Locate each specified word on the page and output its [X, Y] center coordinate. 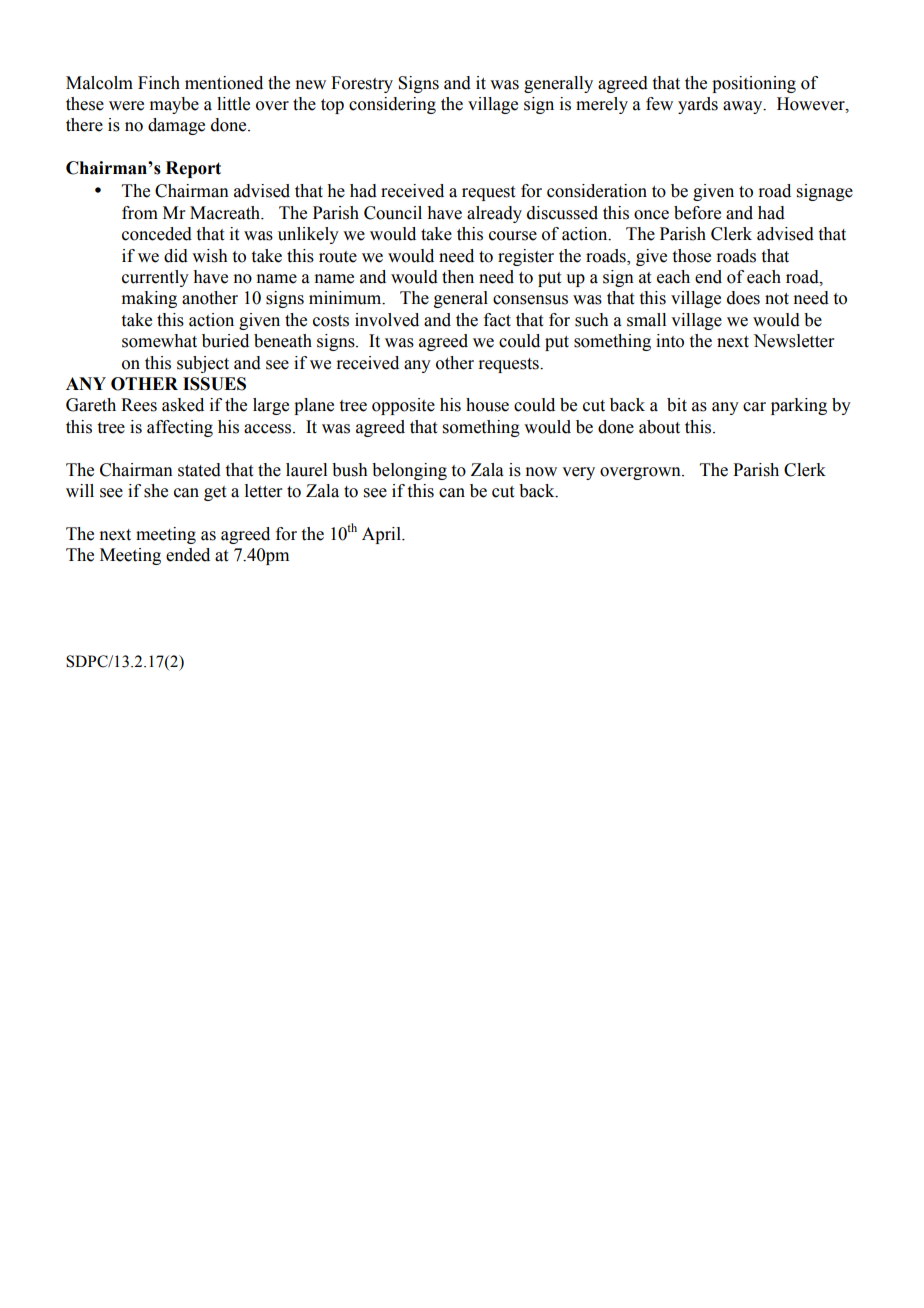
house [487, 405]
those [692, 256]
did [176, 256]
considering [392, 105]
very [578, 473]
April [382, 535]
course [513, 236]
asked [183, 405]
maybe [174, 105]
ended [188, 555]
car [754, 407]
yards [698, 105]
